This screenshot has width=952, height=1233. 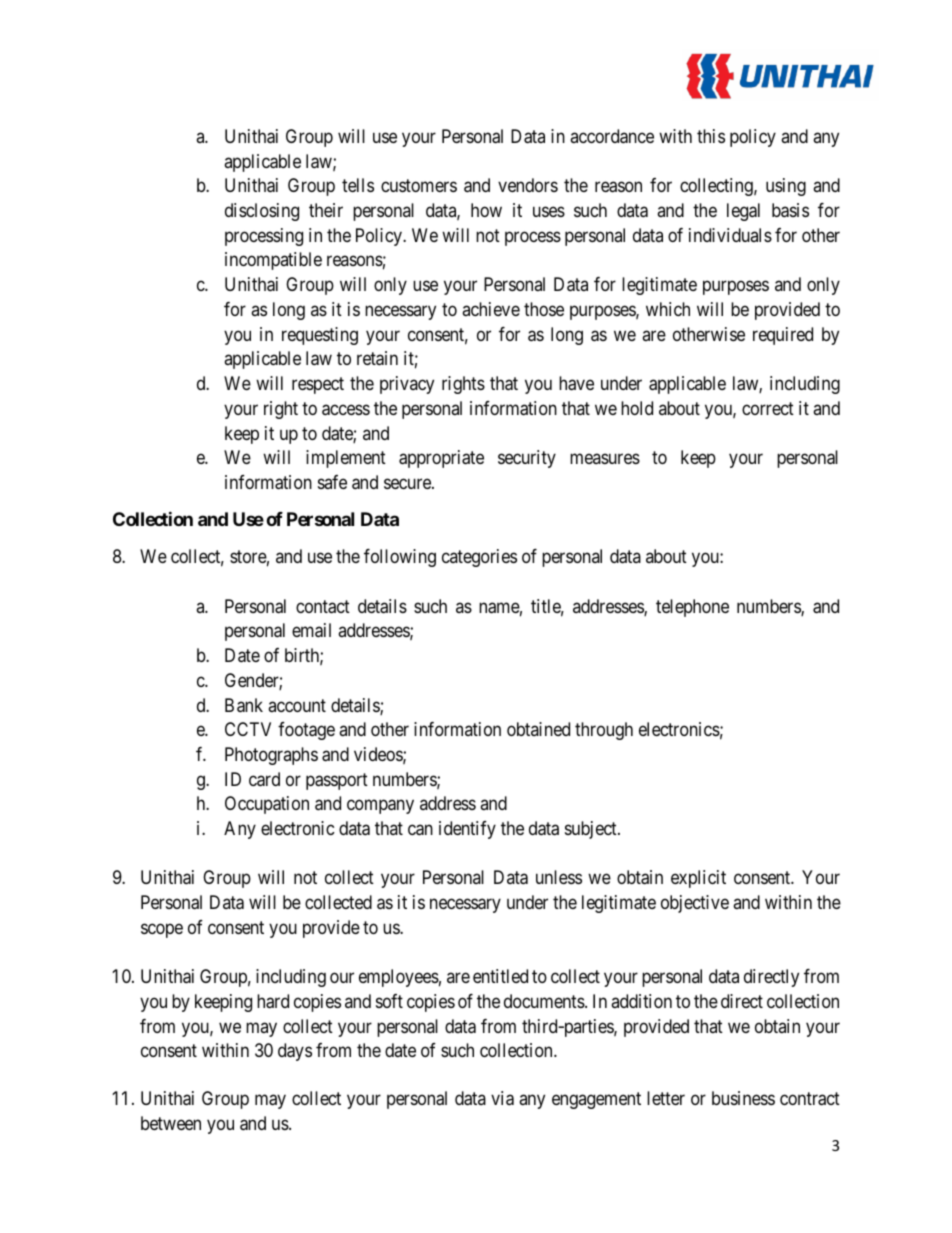 I want to click on vendors, so click(x=528, y=185).
